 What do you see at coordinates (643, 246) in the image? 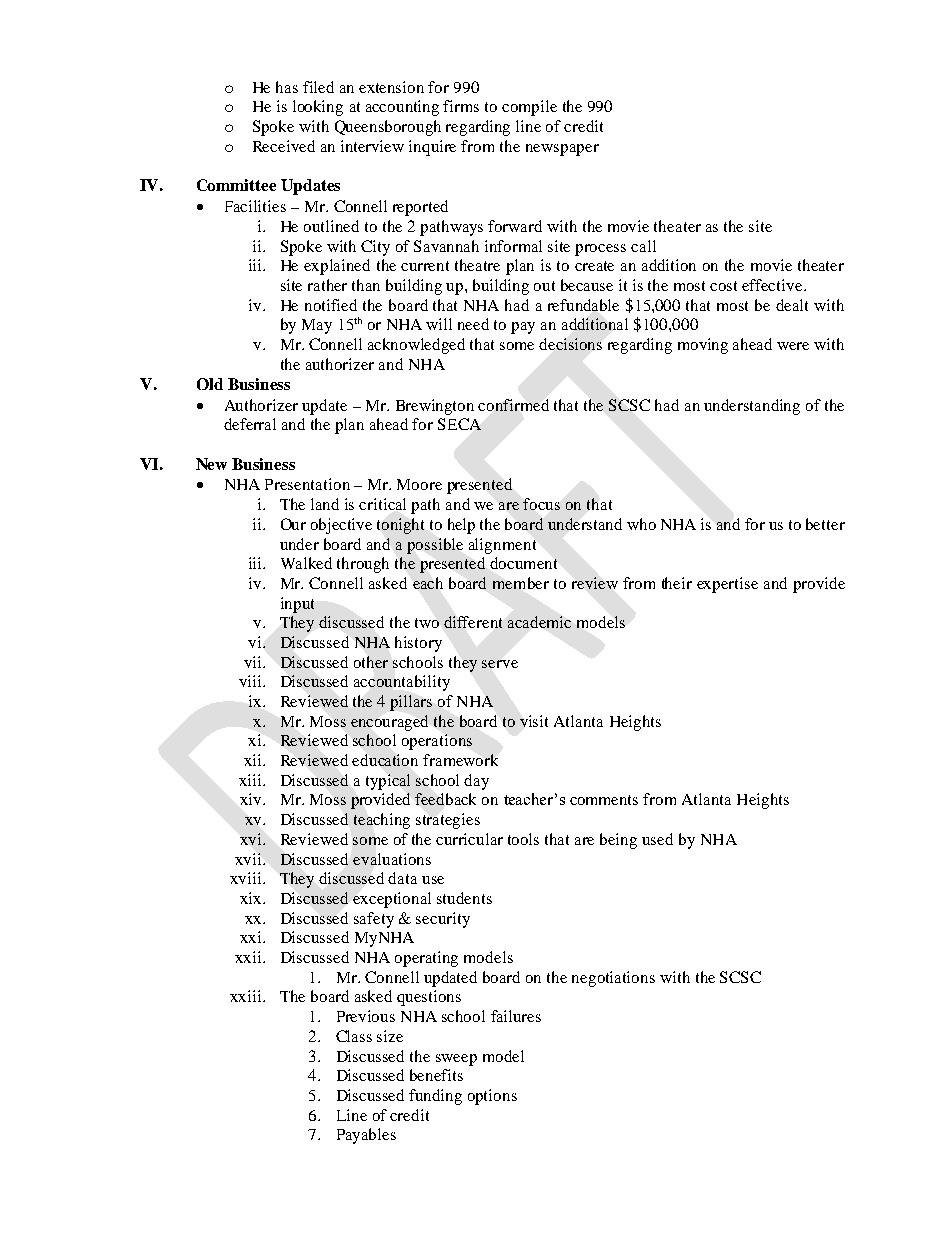
I see `call` at bounding box center [643, 246].
